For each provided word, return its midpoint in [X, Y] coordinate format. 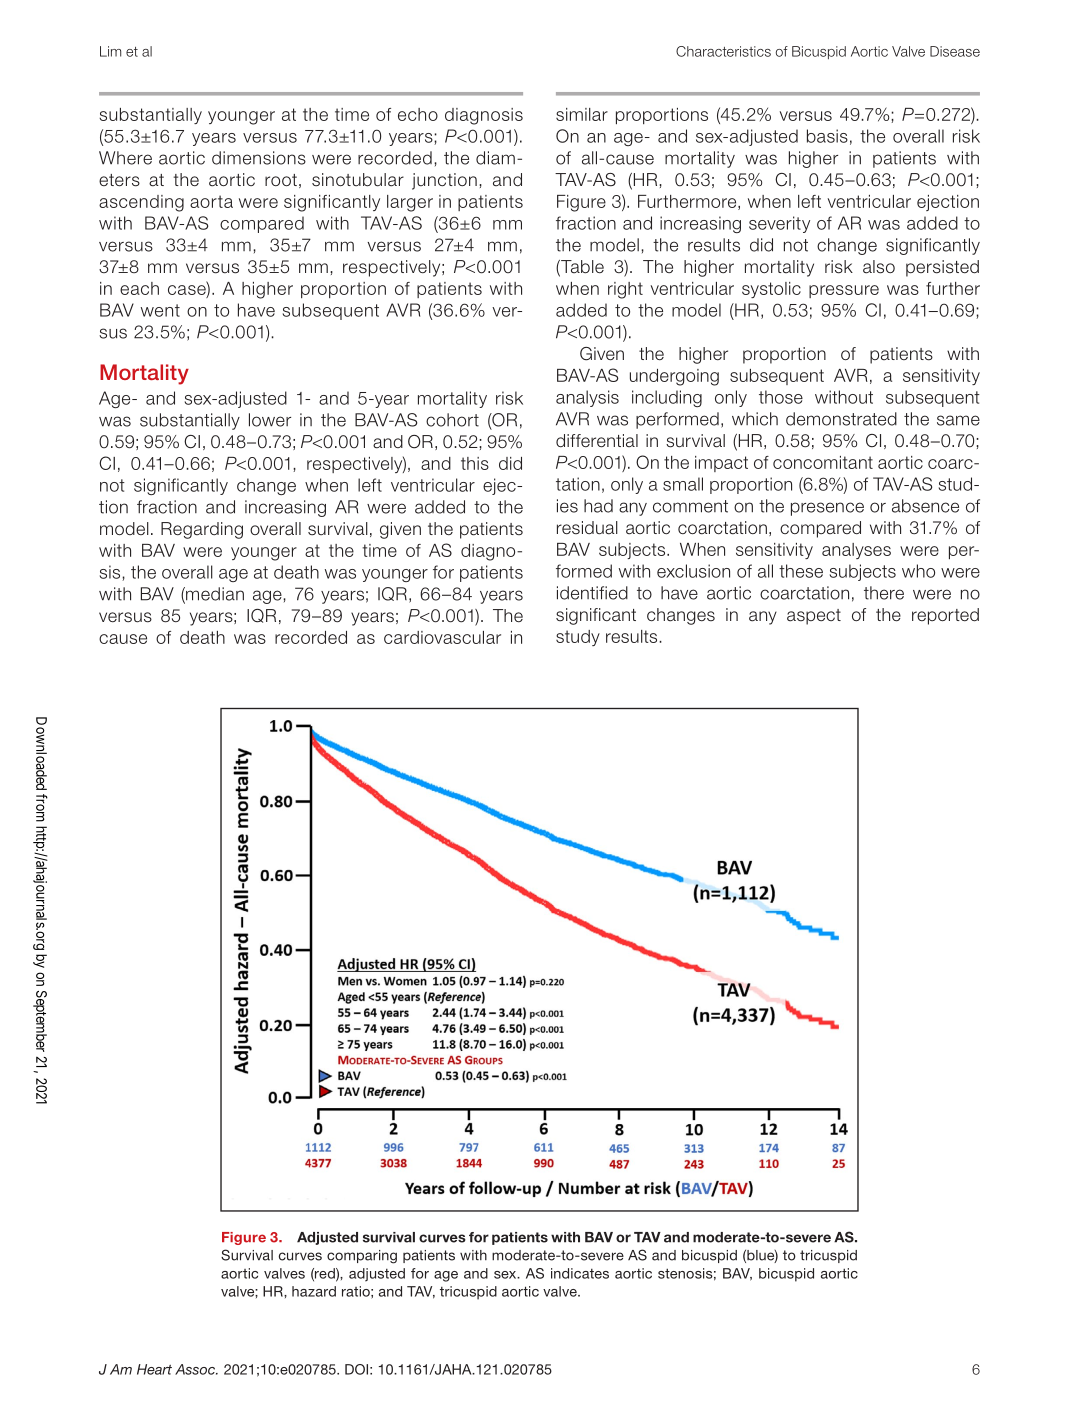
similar [582, 114]
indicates [580, 1273]
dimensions [259, 158]
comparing [362, 1257]
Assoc [196, 1369]
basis [827, 136]
